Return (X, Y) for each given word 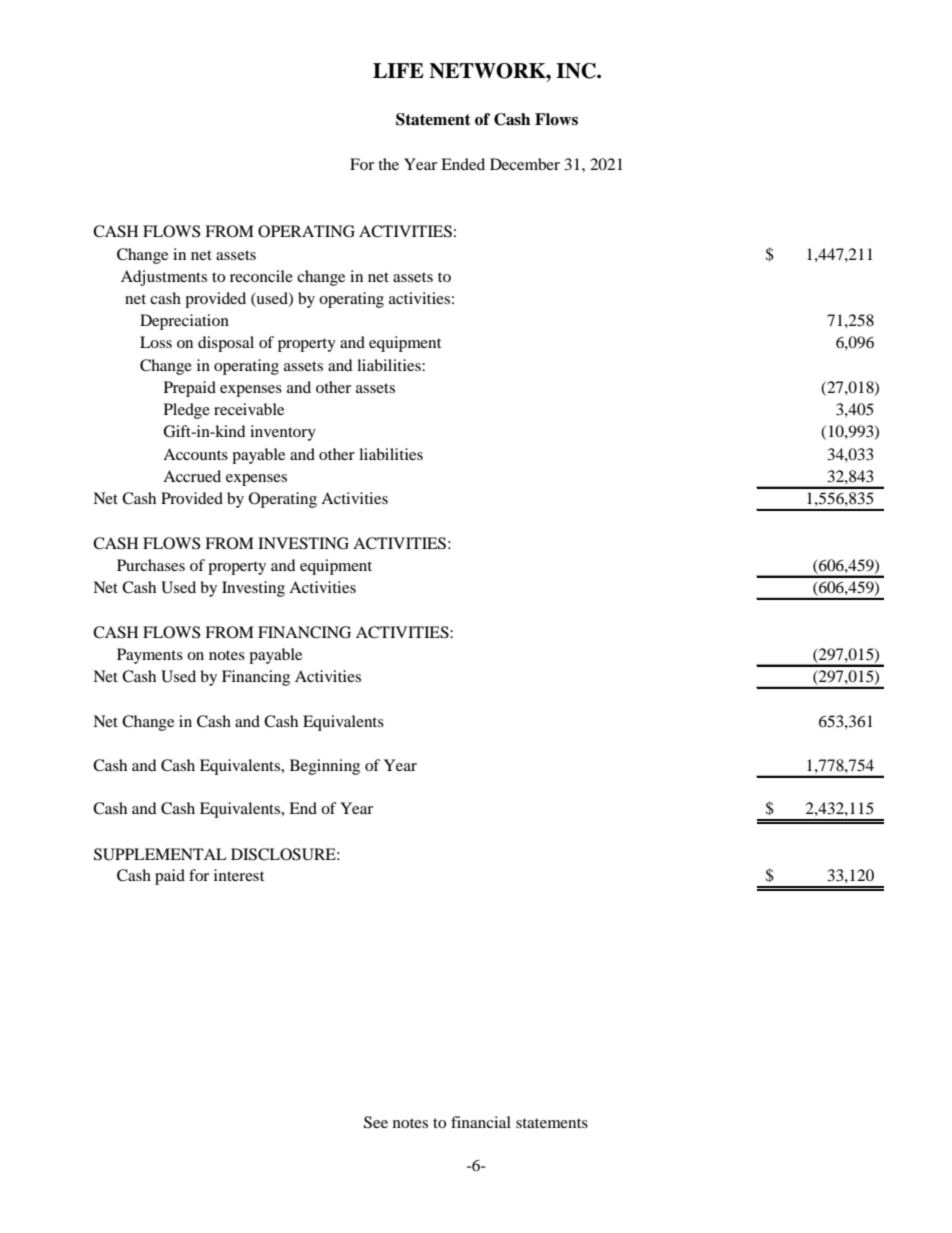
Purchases (151, 565)
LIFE (398, 70)
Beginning (325, 767)
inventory (283, 433)
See (376, 1122)
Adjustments (164, 278)
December (525, 164)
